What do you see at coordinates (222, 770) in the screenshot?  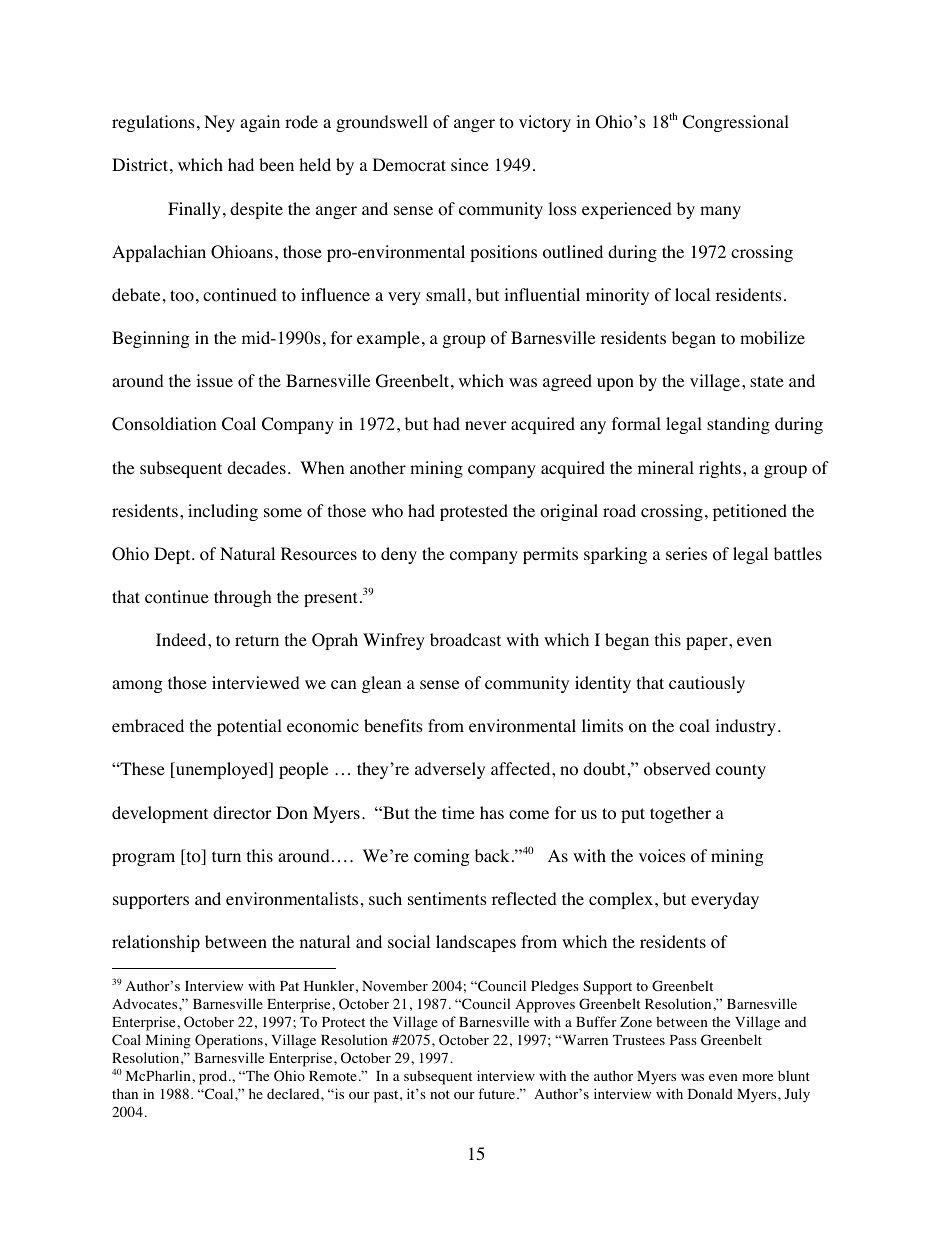 I see `unemployed` at bounding box center [222, 770].
